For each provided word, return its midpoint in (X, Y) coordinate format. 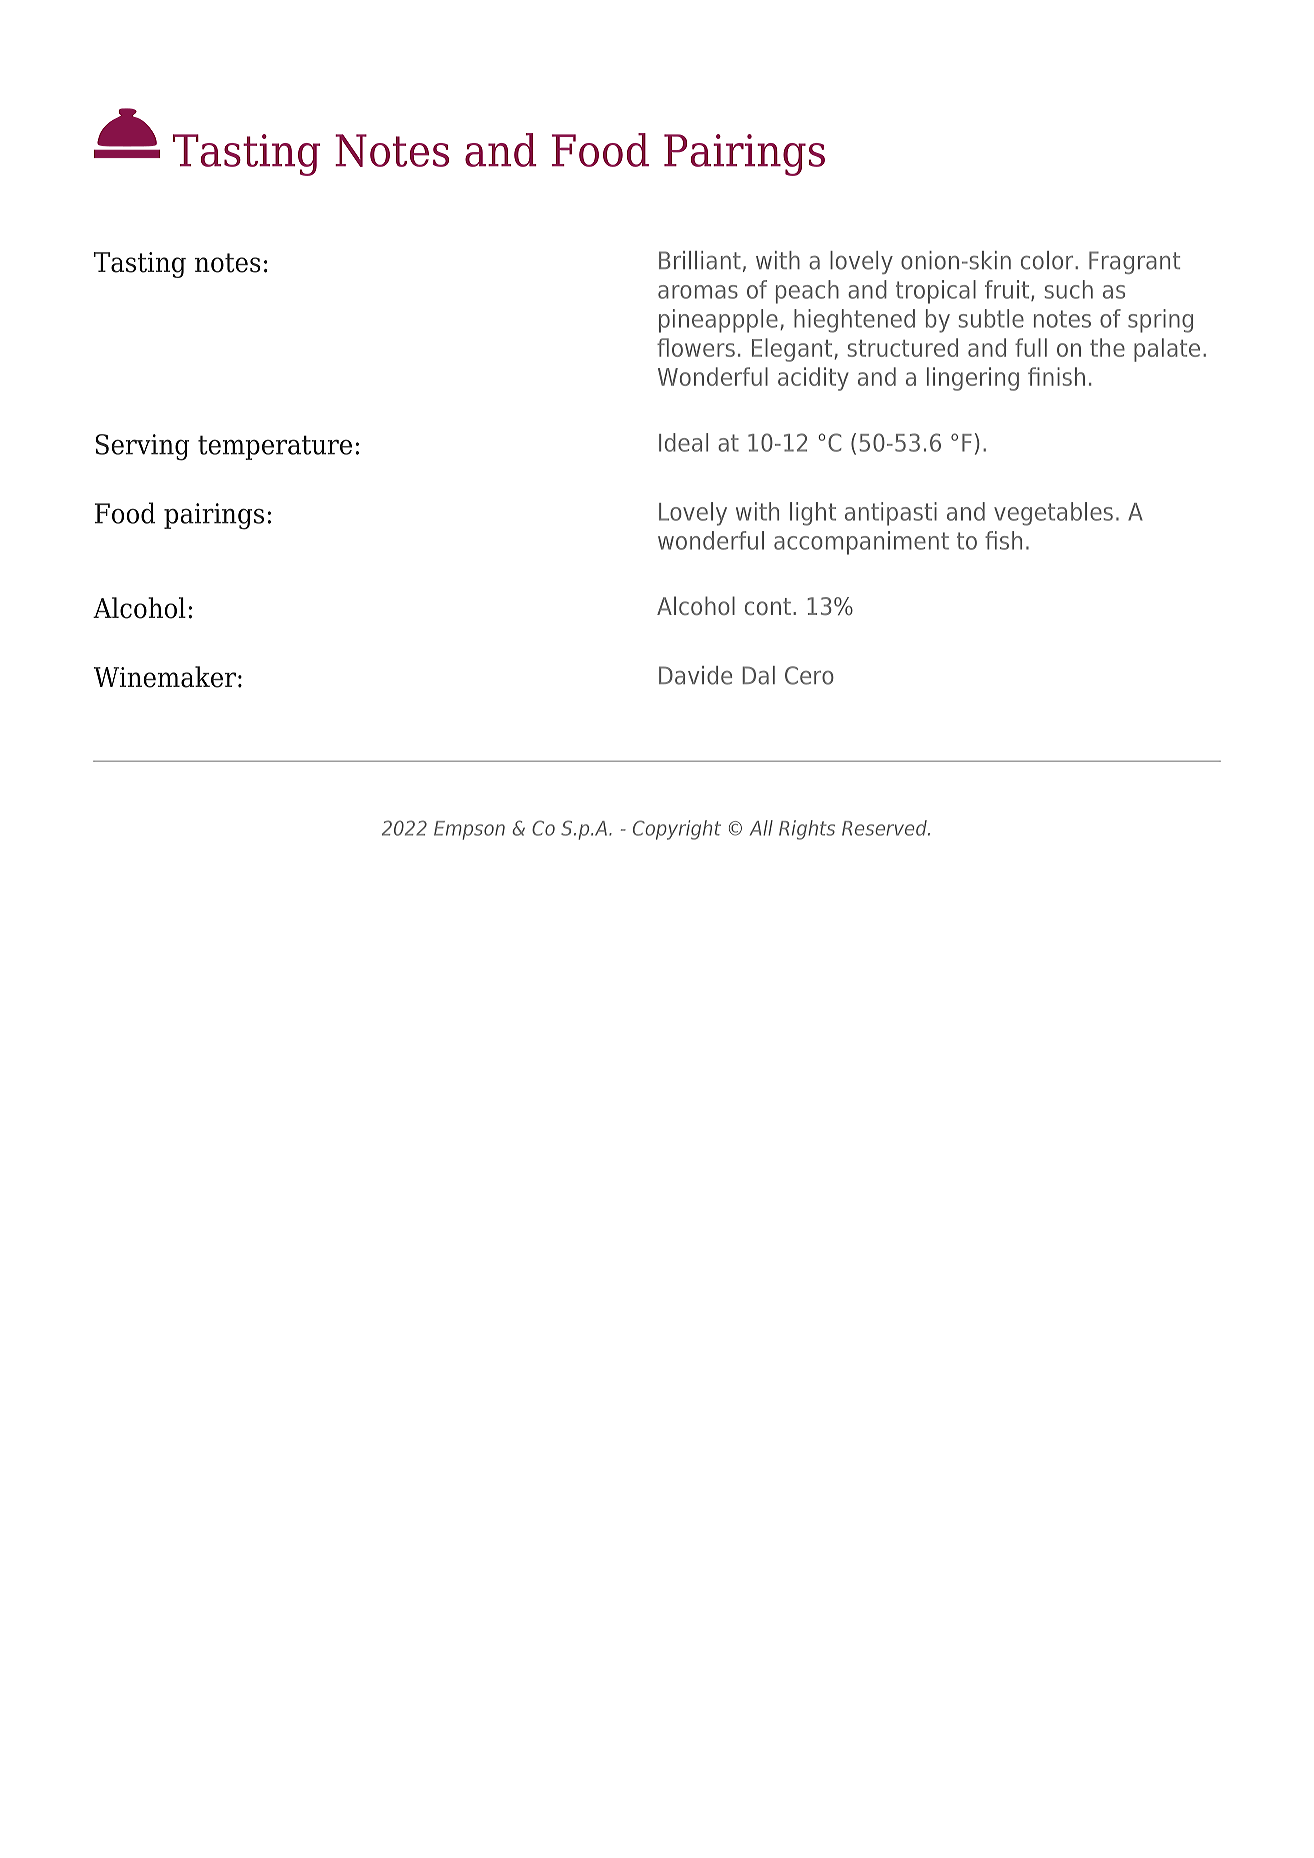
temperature (275, 447)
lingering (973, 379)
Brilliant (700, 260)
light (813, 514)
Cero (809, 675)
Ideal (683, 442)
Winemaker (165, 677)
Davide (695, 675)
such (1069, 289)
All (761, 828)
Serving (142, 447)
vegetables (1053, 514)
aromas (698, 292)
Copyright (677, 830)
